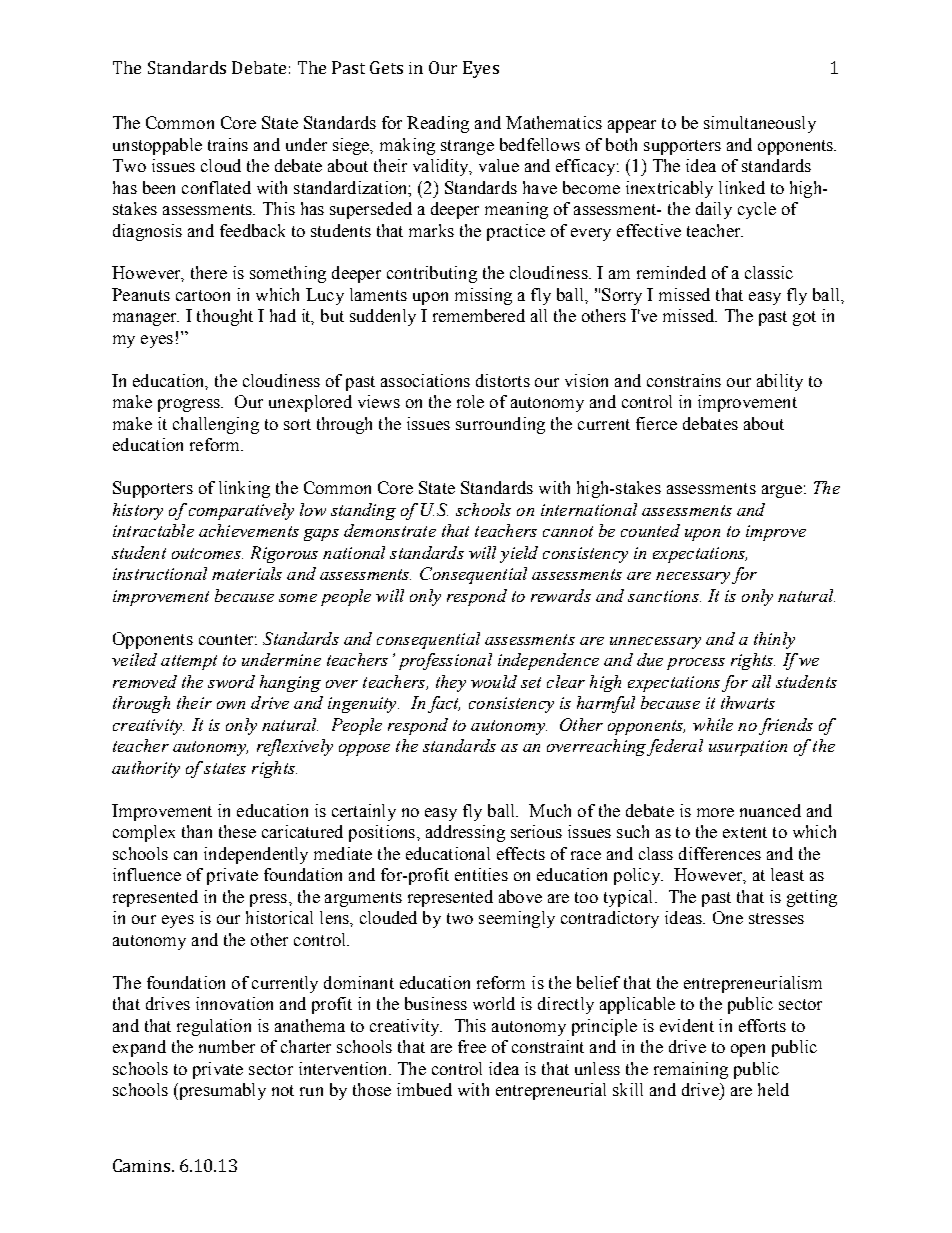 This screenshot has width=952, height=1233. I want to click on conflated, so click(216, 187).
